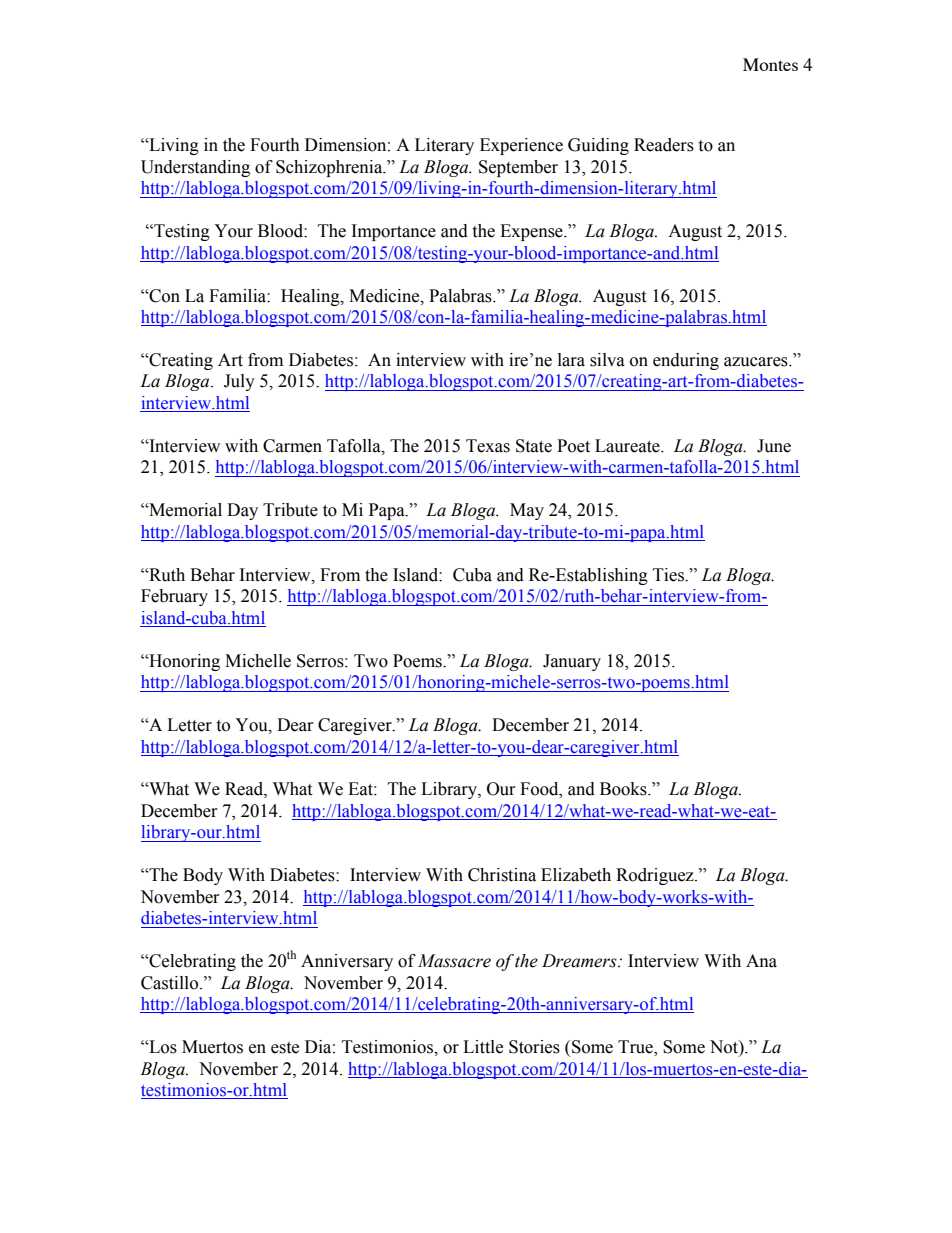 Image resolution: width=952 pixels, height=1233 pixels. What do you see at coordinates (258, 661) in the screenshot?
I see `Michelle` at bounding box center [258, 661].
